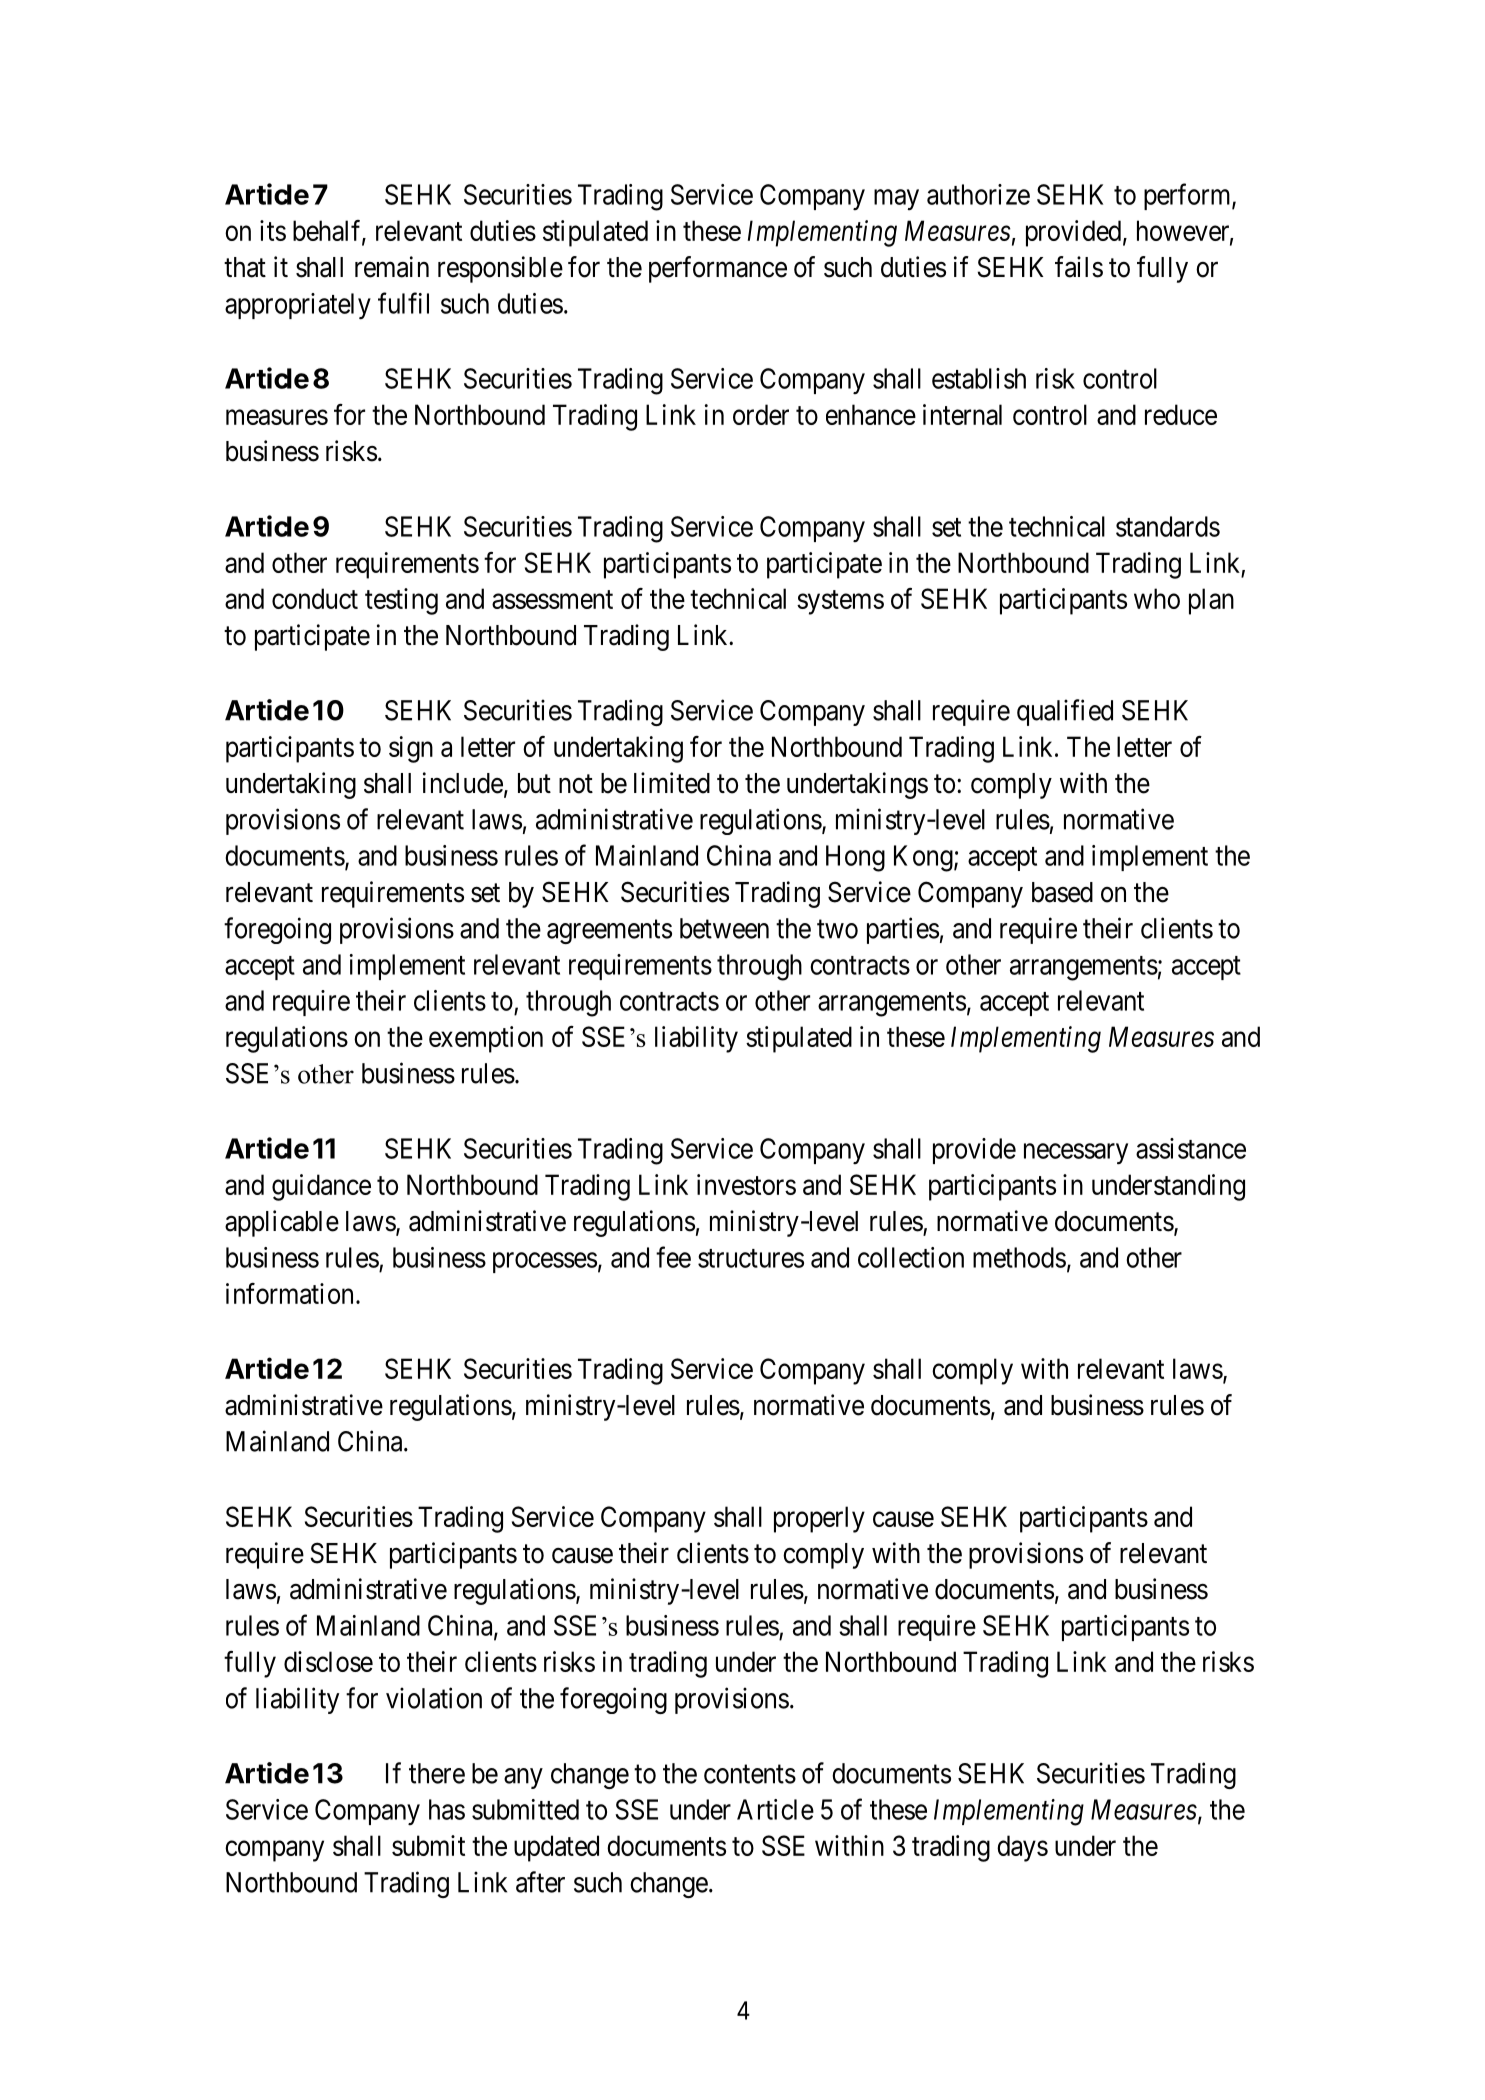 The width and height of the page is (1485, 2100). I want to click on contents, so click(750, 1774).
